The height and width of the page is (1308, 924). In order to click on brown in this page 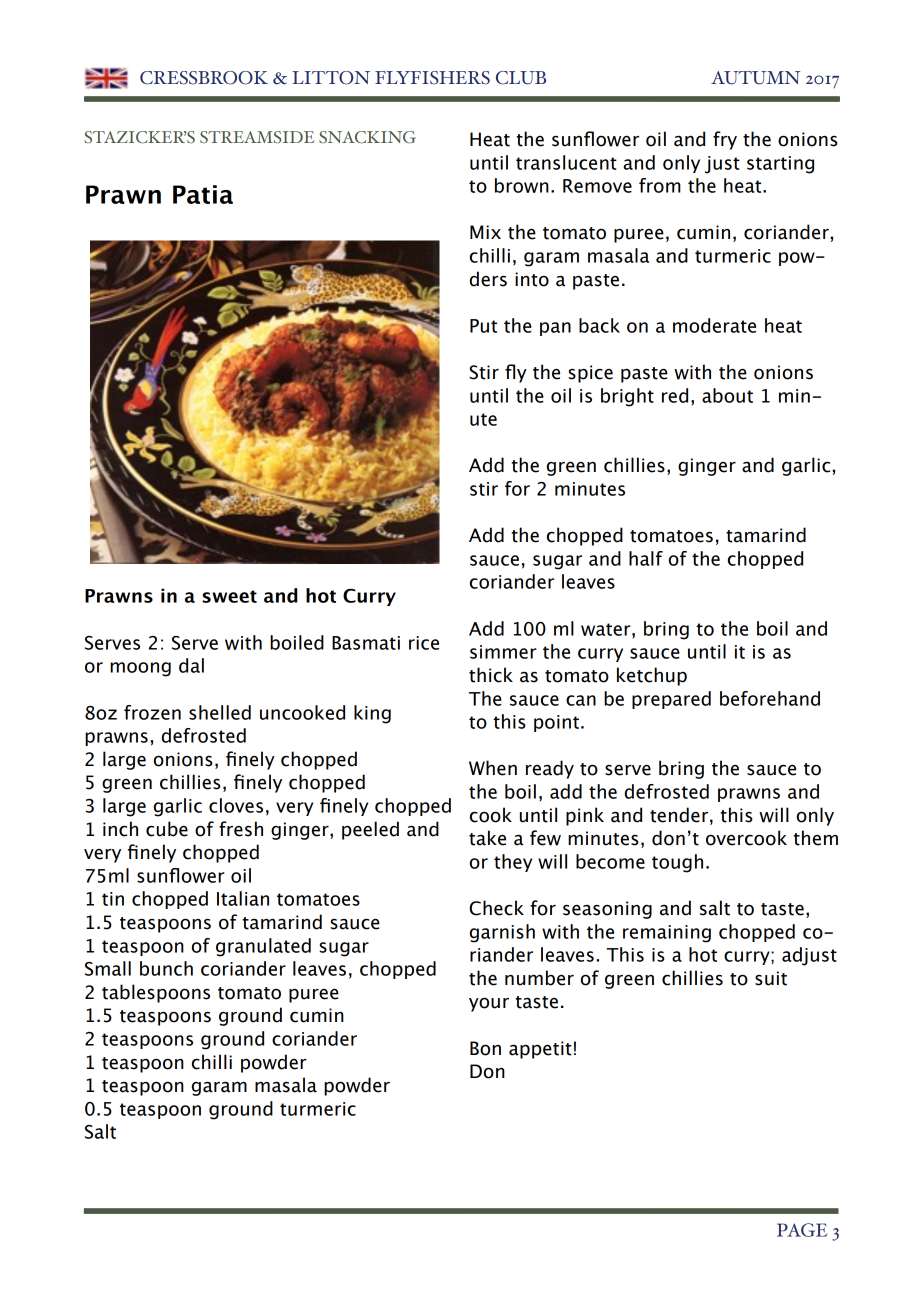, I will do `click(522, 185)`.
